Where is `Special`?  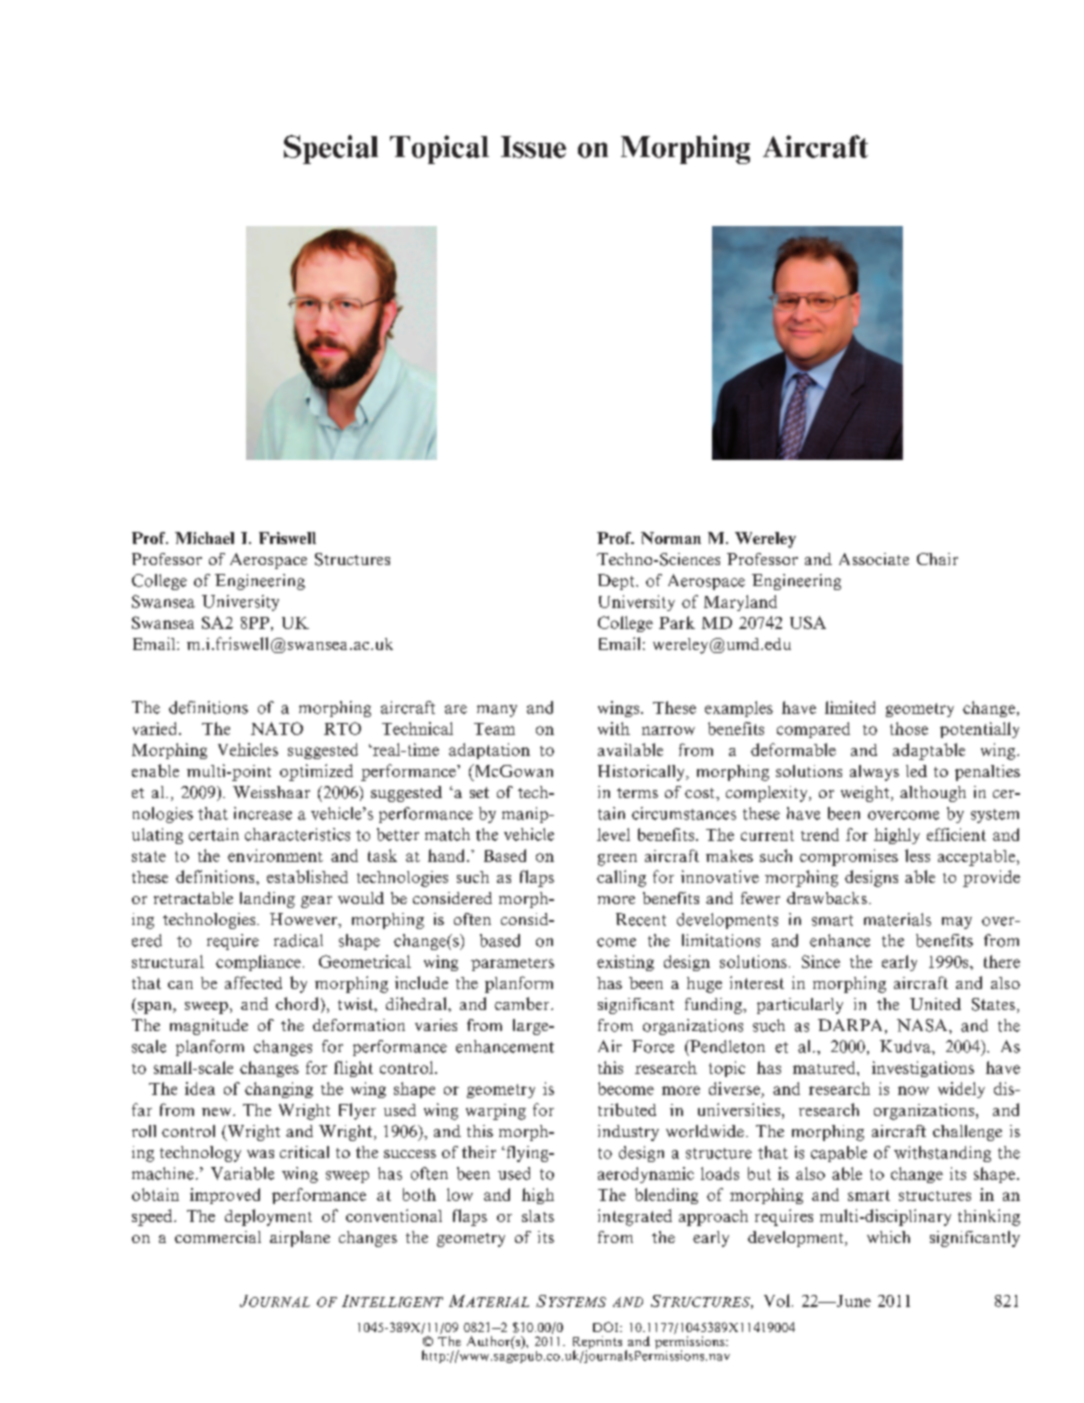 Special is located at coordinates (331, 149).
